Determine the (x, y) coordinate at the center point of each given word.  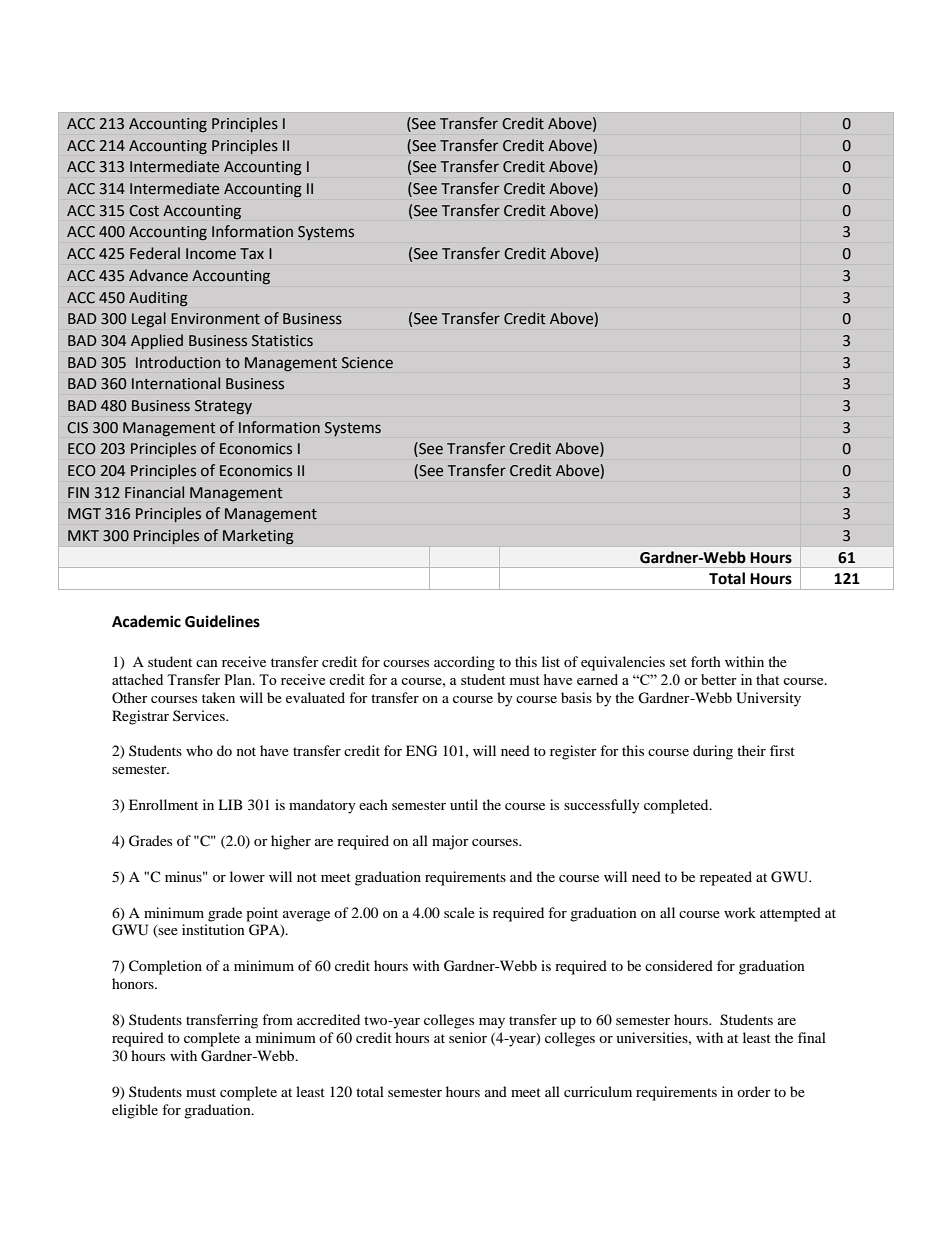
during (713, 752)
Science (367, 363)
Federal (155, 253)
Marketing (258, 537)
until (464, 804)
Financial (154, 492)
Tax (252, 253)
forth (706, 661)
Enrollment (163, 804)
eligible (135, 1111)
